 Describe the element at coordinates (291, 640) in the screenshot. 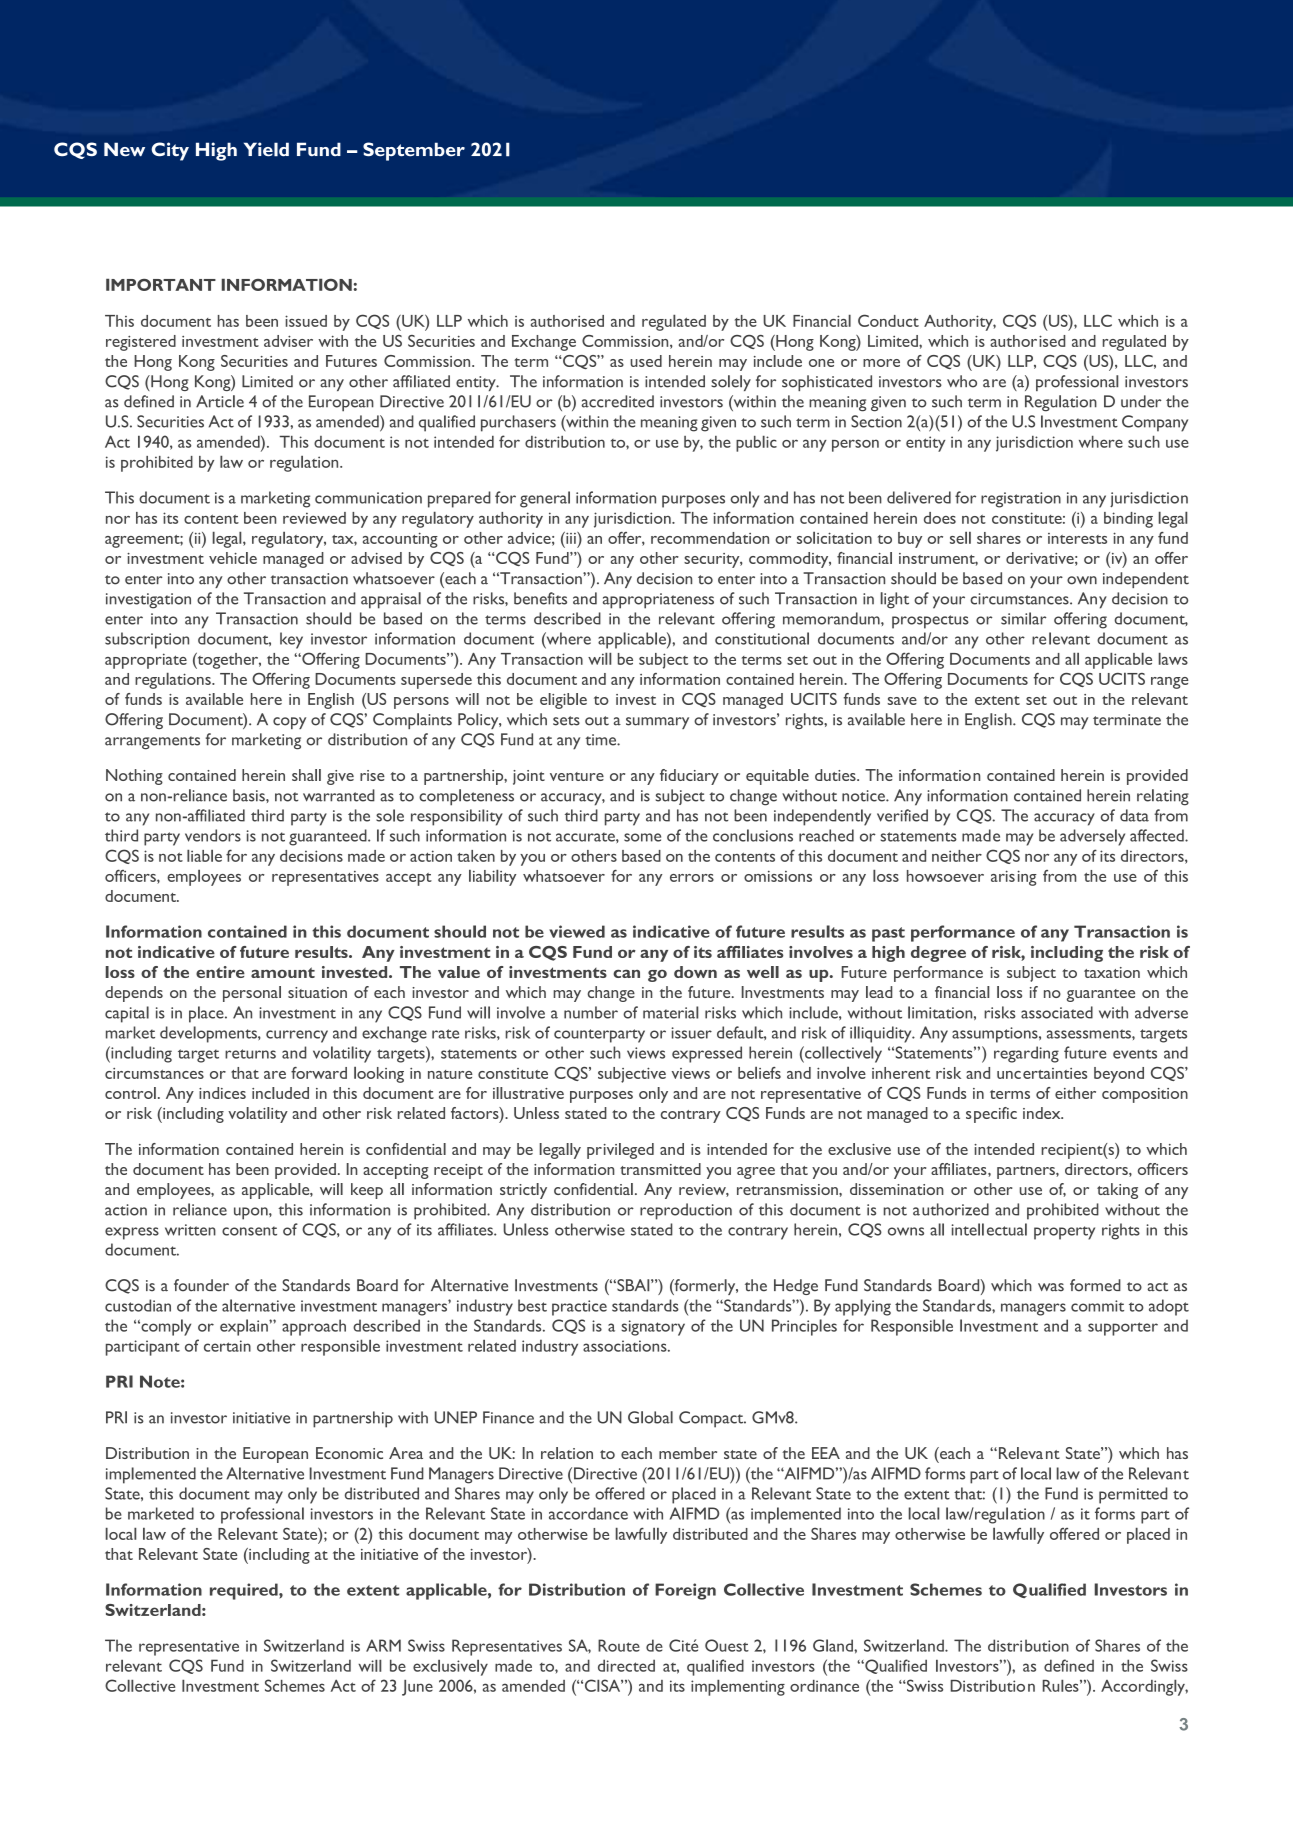

I see `key` at that location.
